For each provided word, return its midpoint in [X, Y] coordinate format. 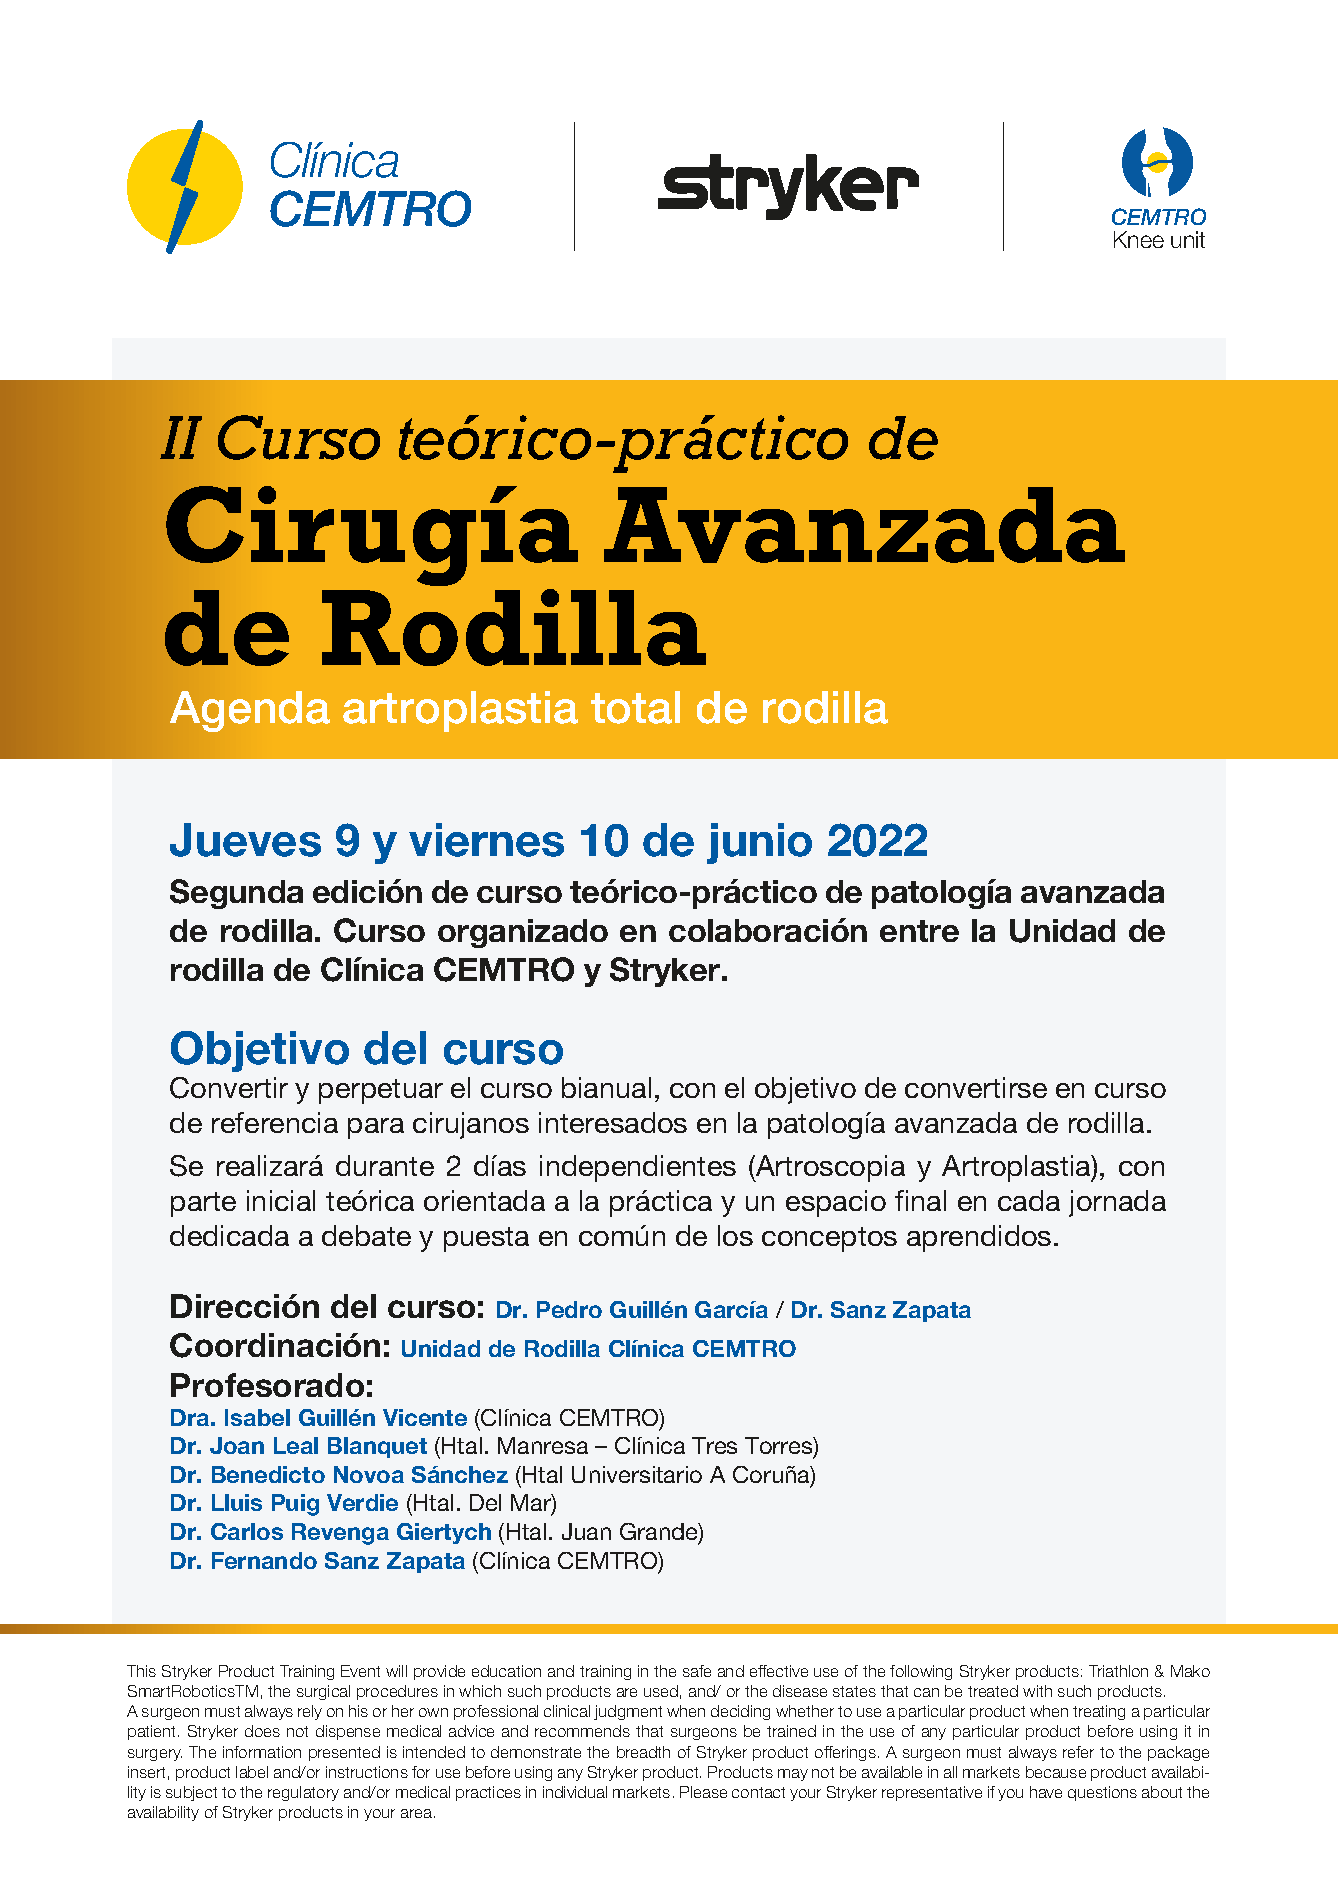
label [252, 1772]
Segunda [236, 894]
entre [919, 931]
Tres [714, 1445]
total [635, 707]
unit [1188, 239]
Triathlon [1118, 1671]
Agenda [250, 711]
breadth [643, 1752]
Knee [1139, 239]
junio [759, 843]
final [920, 1200]
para [376, 1128]
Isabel [257, 1417]
